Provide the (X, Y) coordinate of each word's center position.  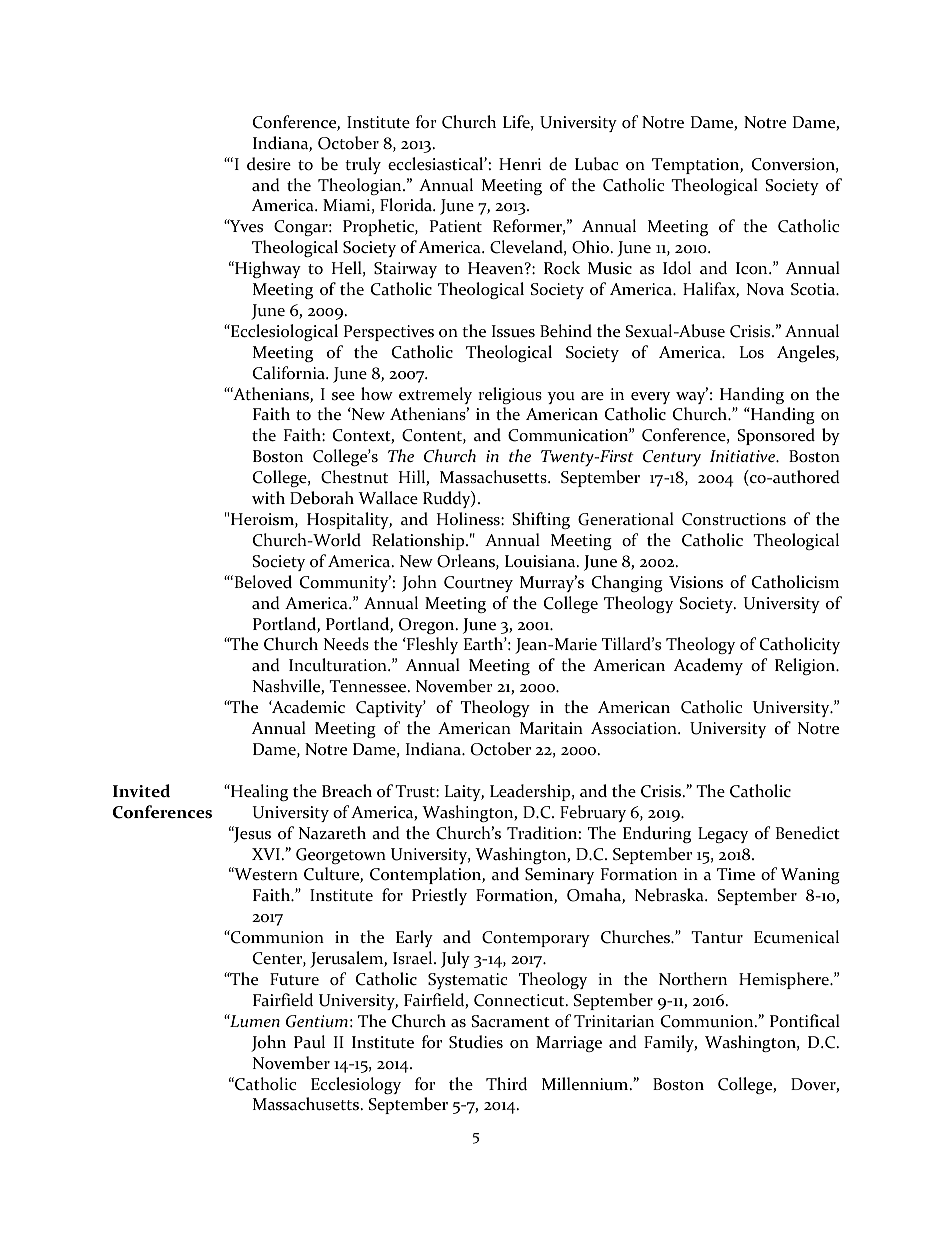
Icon (753, 268)
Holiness (469, 519)
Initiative (744, 456)
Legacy (723, 835)
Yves (245, 225)
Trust (416, 791)
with (268, 497)
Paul (309, 1042)
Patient (456, 226)
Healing (258, 792)
